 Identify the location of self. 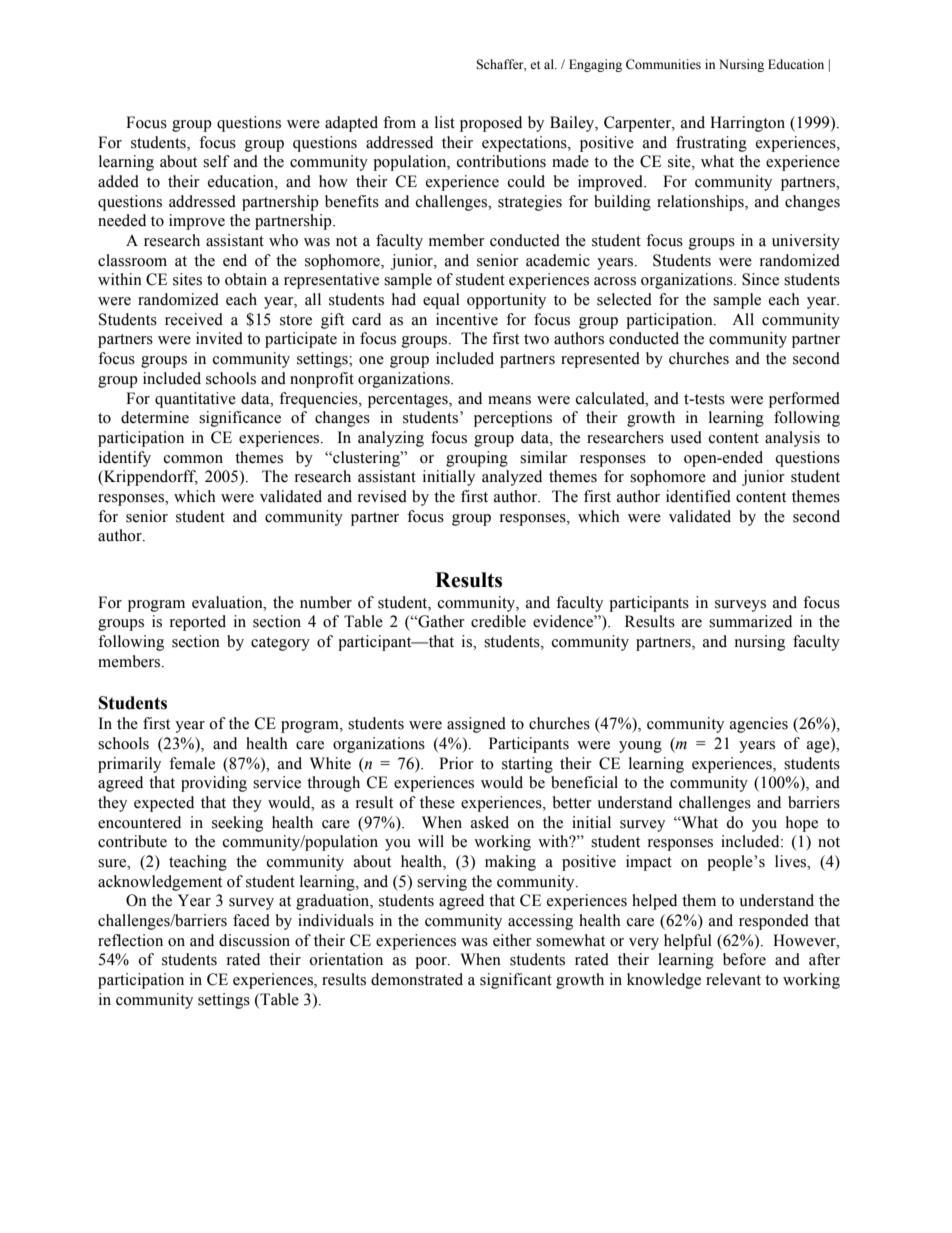
(216, 161).
